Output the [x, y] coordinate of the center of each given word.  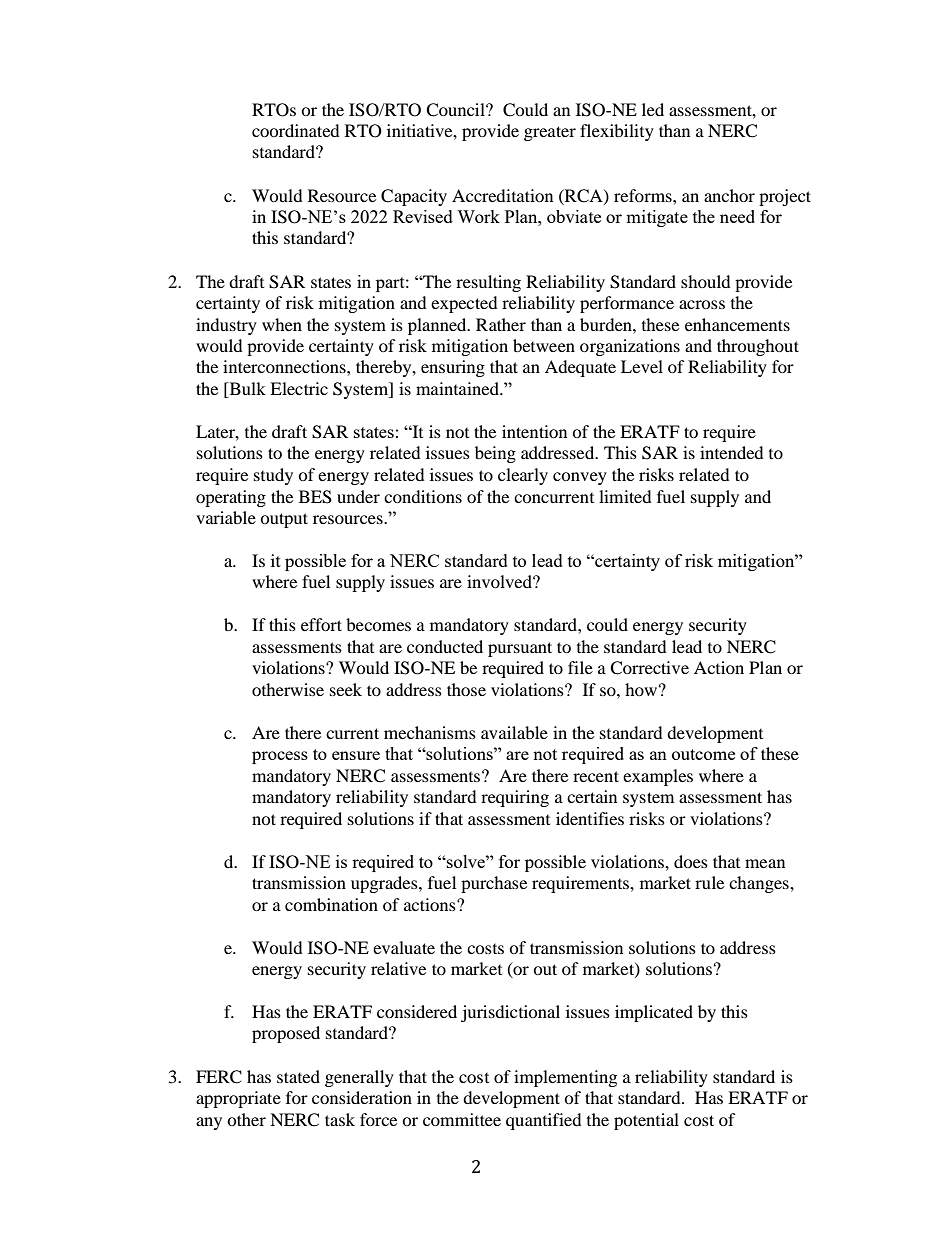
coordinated [296, 130]
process [280, 757]
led [653, 109]
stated [298, 1076]
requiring [515, 798]
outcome [703, 754]
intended [732, 452]
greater [550, 133]
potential [646, 1121]
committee [462, 1119]
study [273, 476]
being [495, 454]
